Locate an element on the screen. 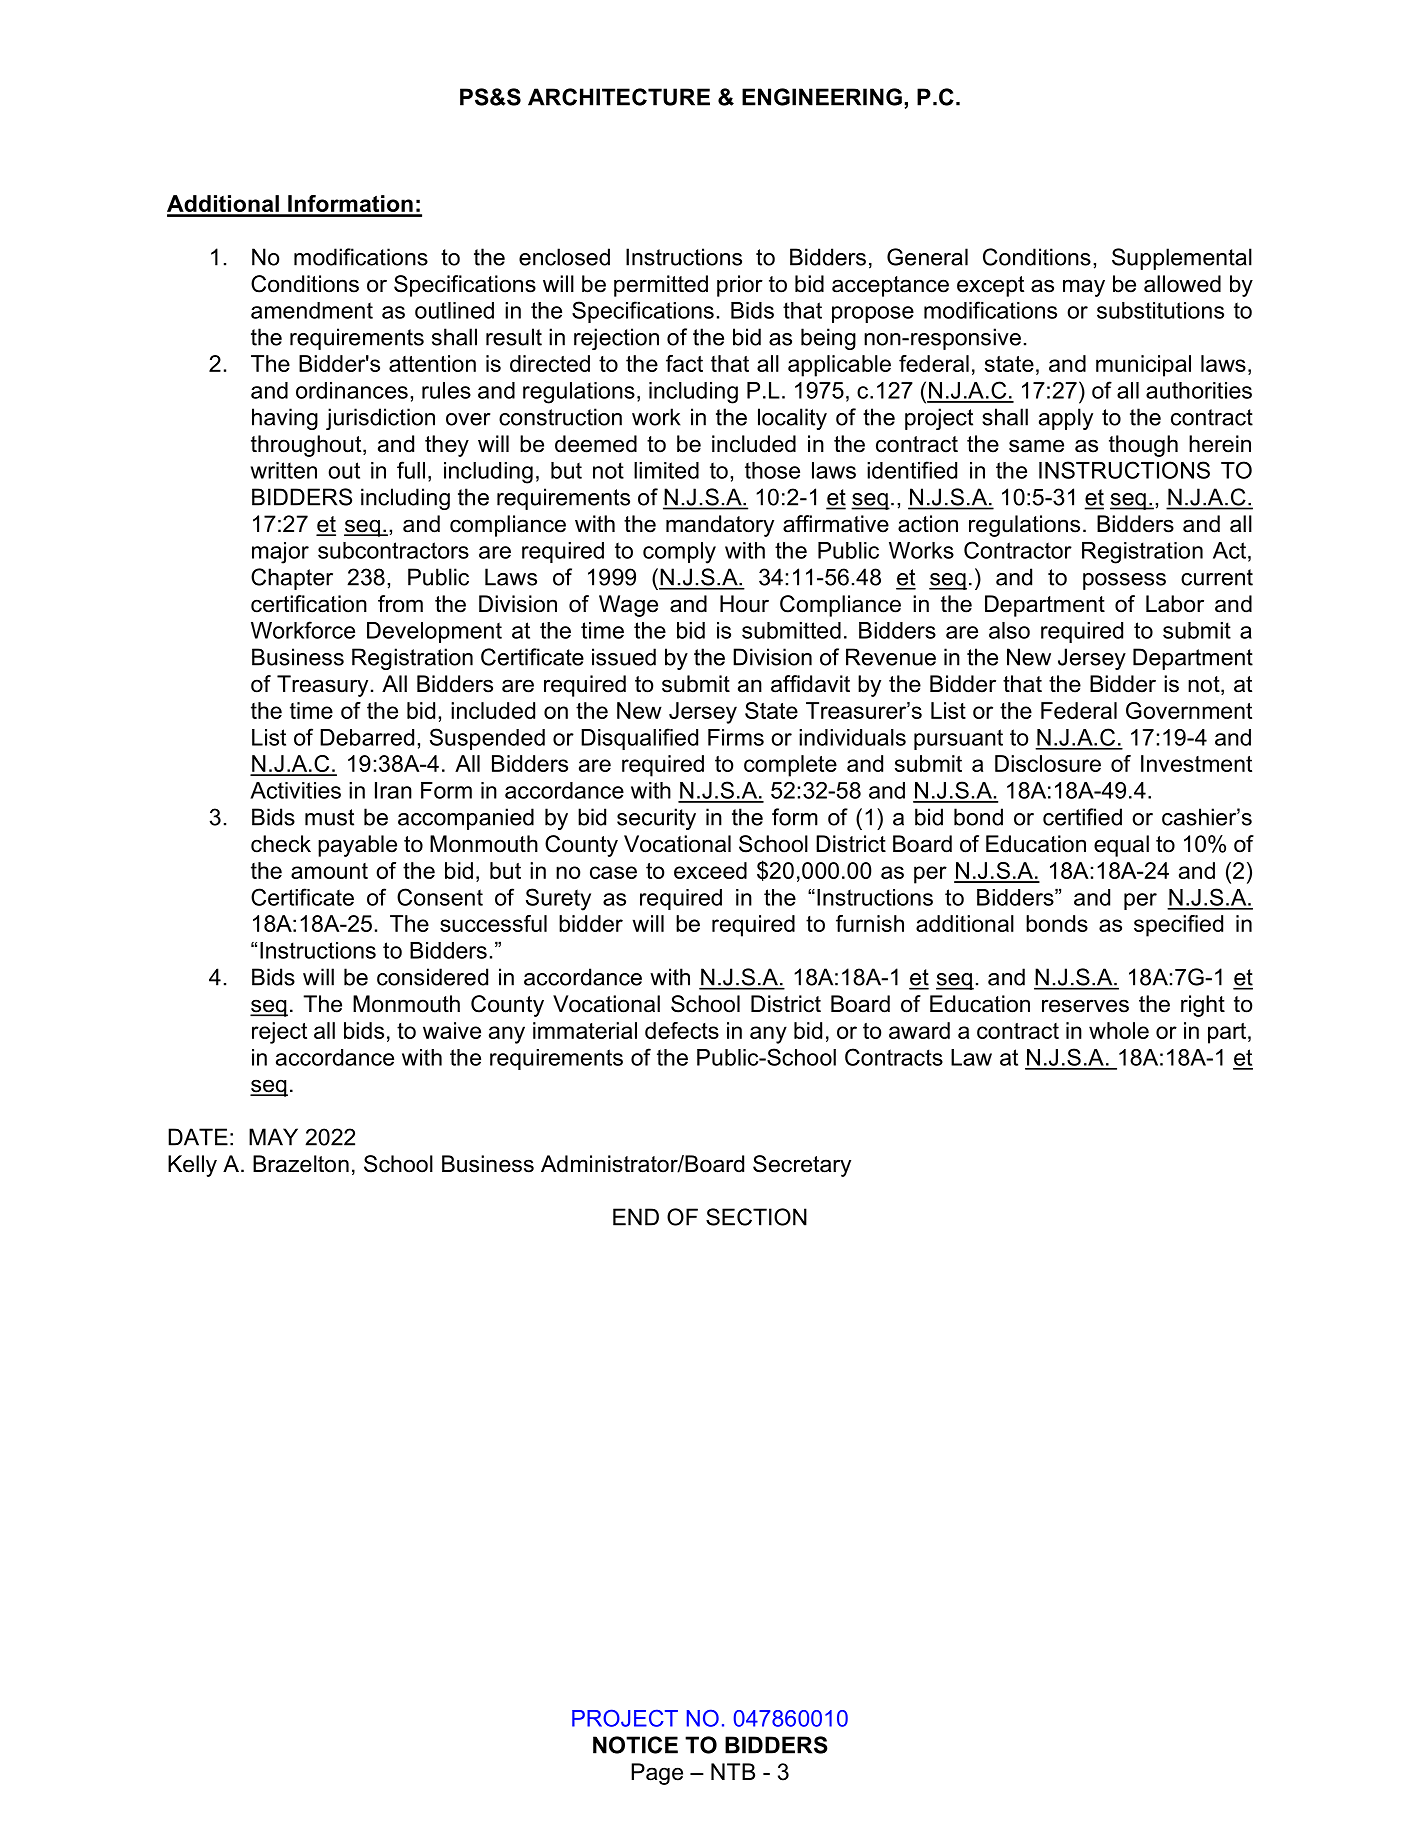  specified is located at coordinates (1178, 926).
